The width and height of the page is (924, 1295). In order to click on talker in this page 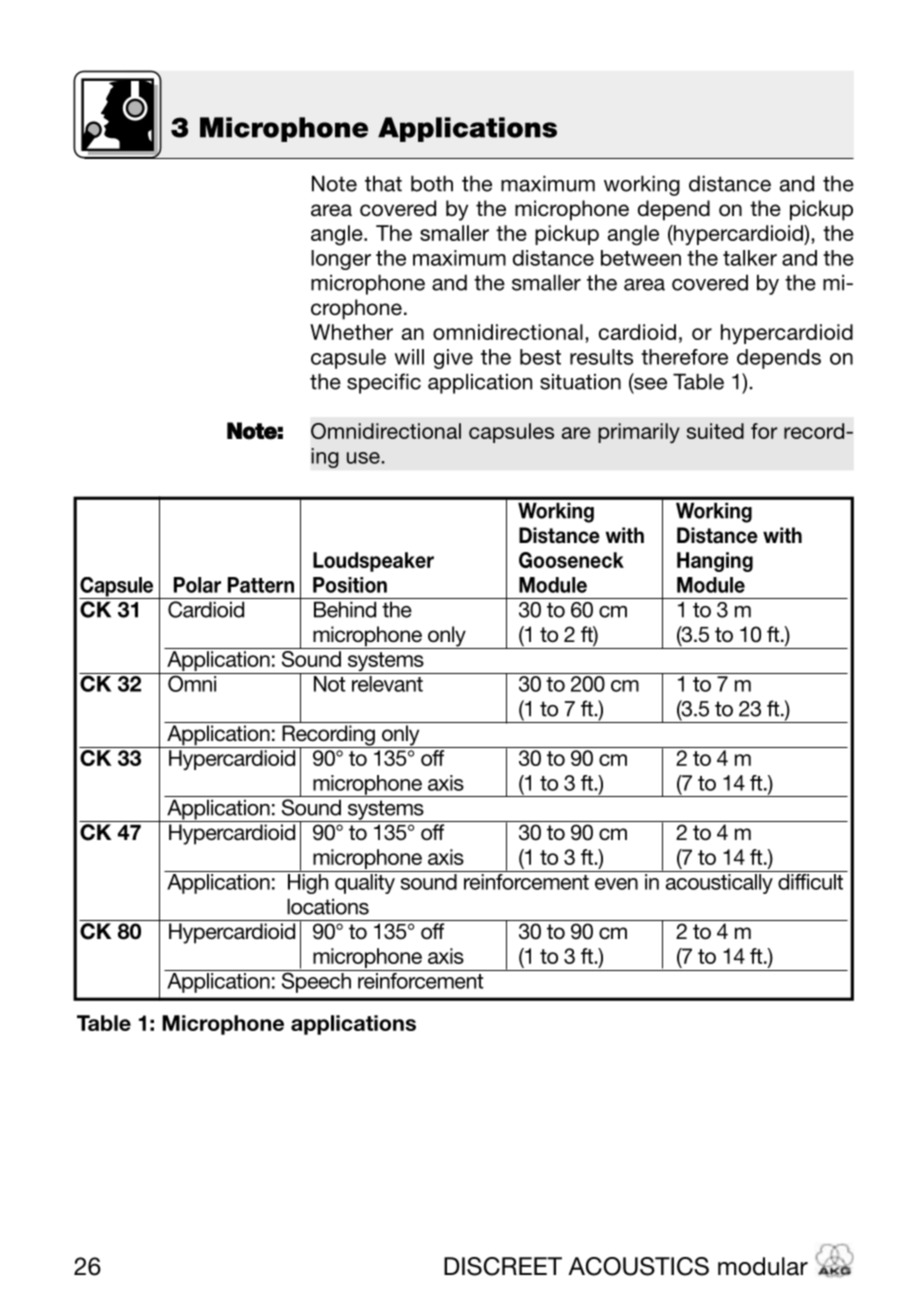, I will do `click(750, 258)`.
